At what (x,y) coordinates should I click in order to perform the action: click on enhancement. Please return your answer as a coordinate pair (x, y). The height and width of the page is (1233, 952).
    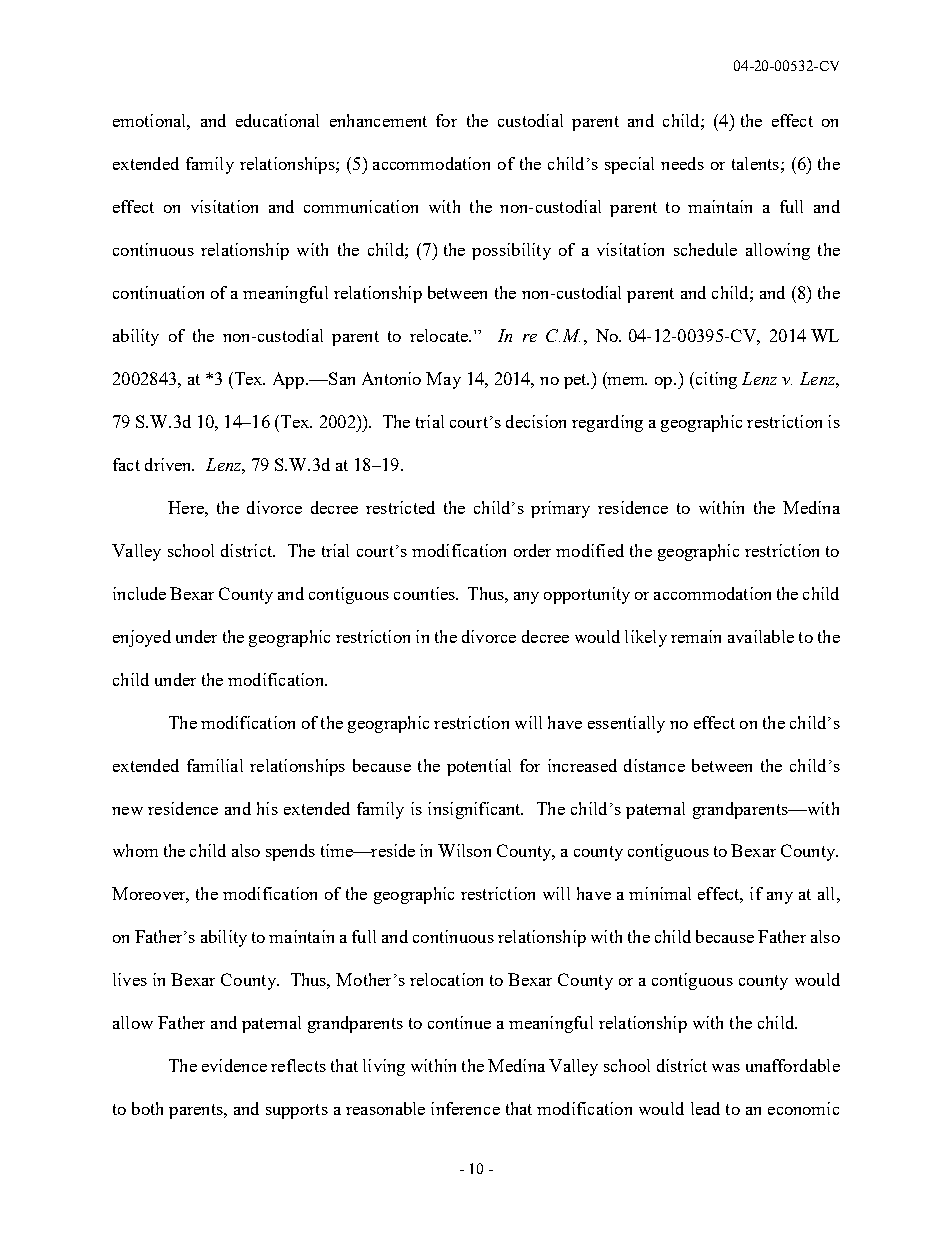
    Looking at the image, I should click on (378, 120).
